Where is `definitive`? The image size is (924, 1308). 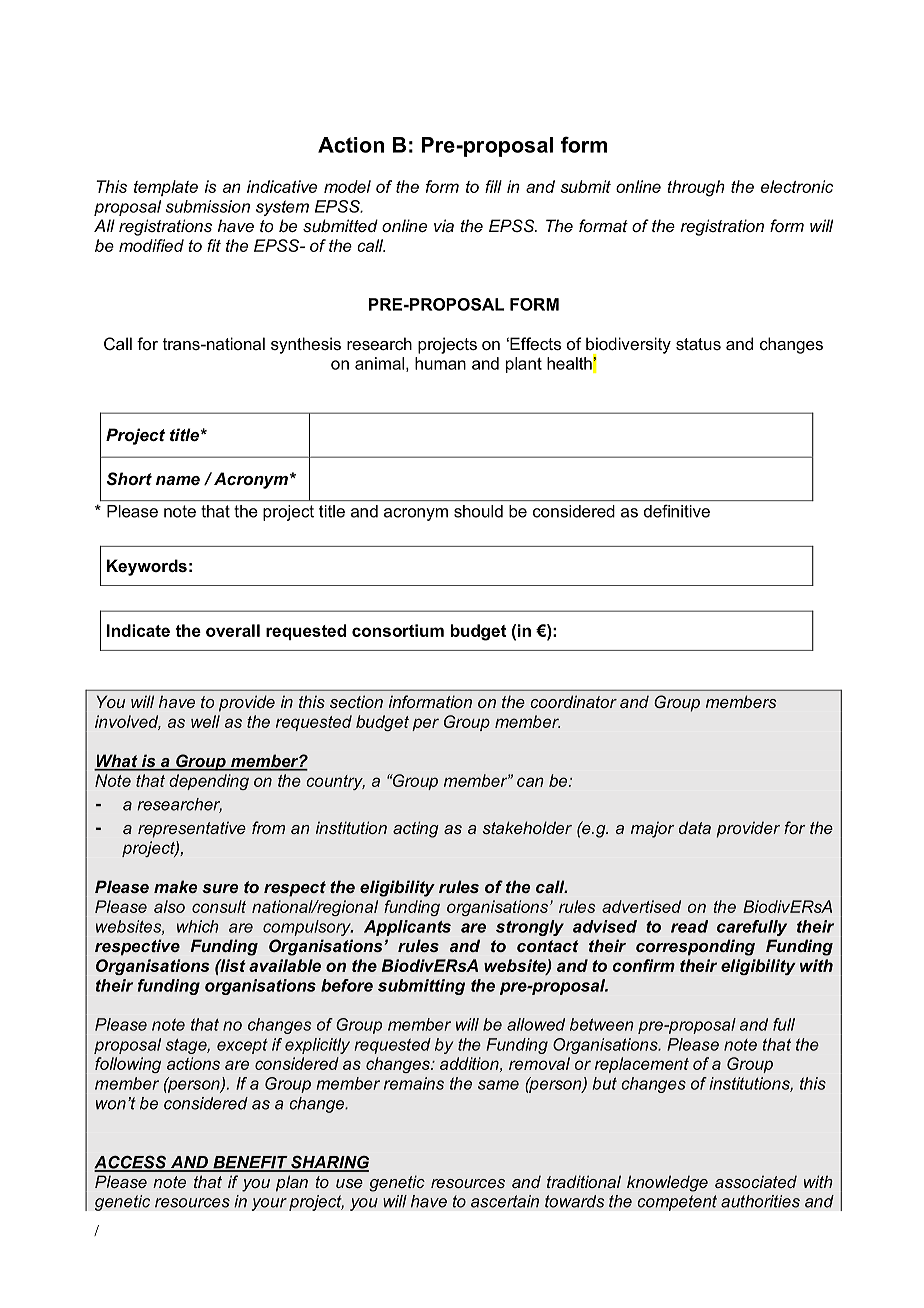
definitive is located at coordinates (677, 511).
